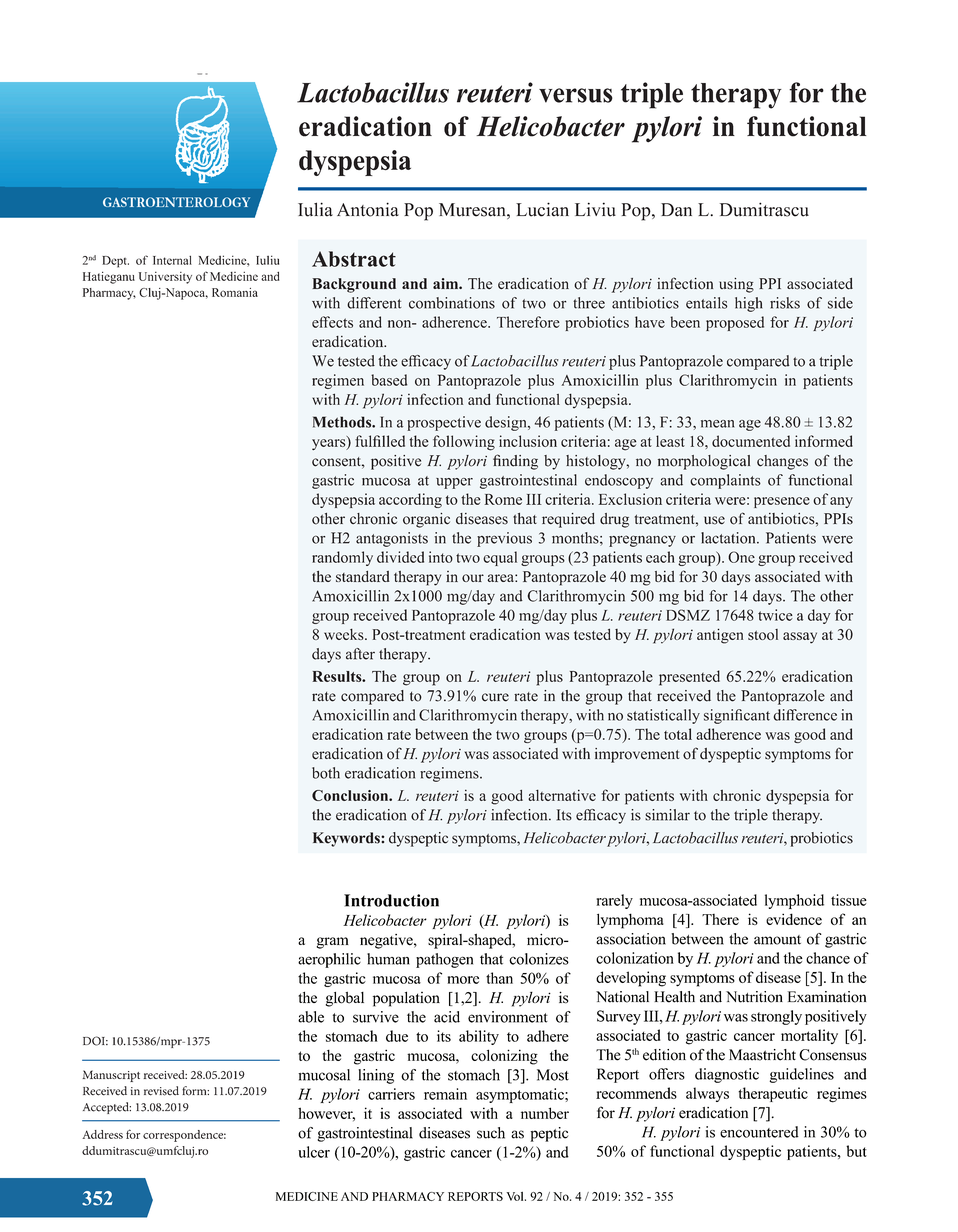 Image resolution: width=958 pixels, height=1232 pixels. What do you see at coordinates (676, 210) in the screenshot?
I see `Dan` at bounding box center [676, 210].
